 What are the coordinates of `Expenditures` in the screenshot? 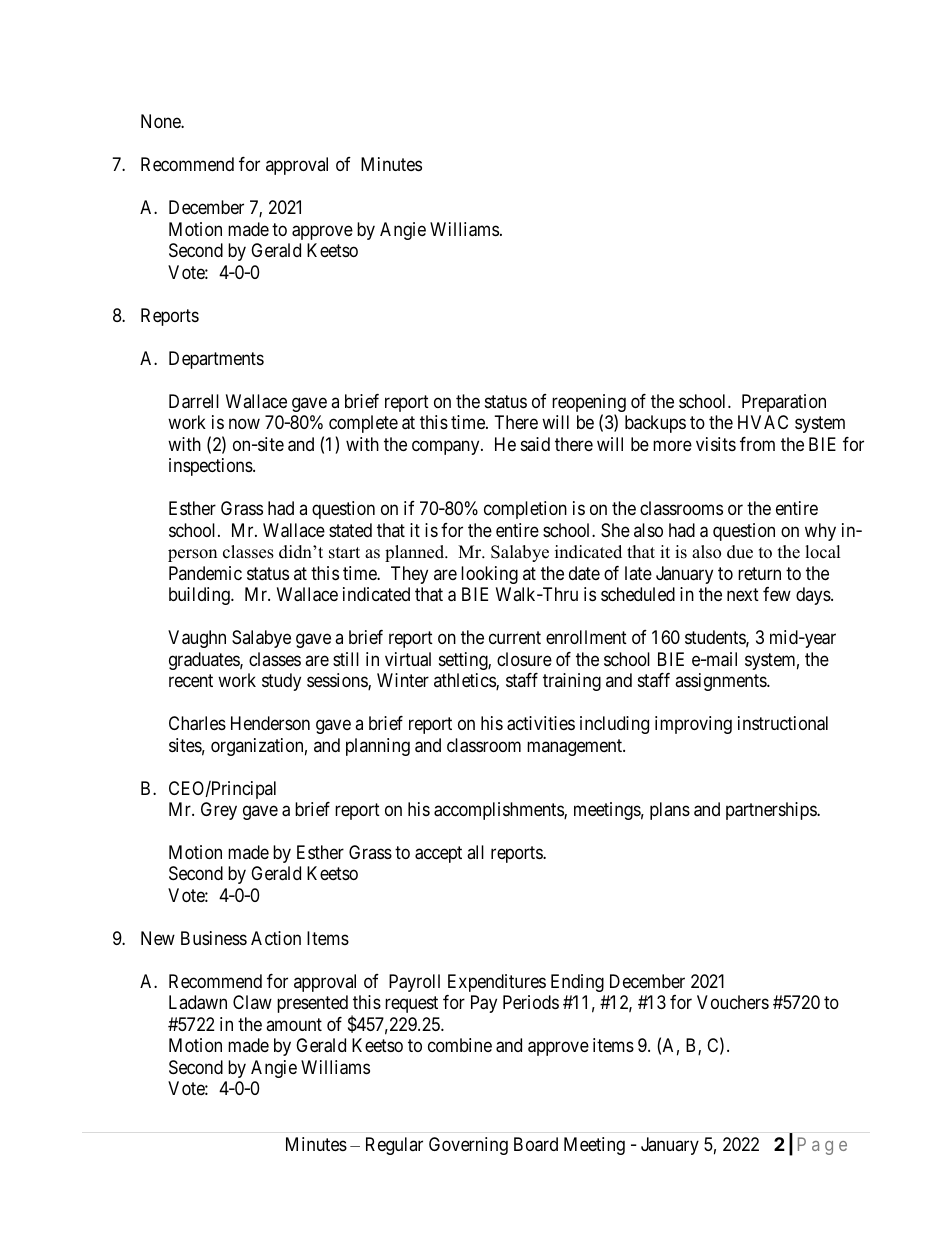 It's located at (497, 983).
